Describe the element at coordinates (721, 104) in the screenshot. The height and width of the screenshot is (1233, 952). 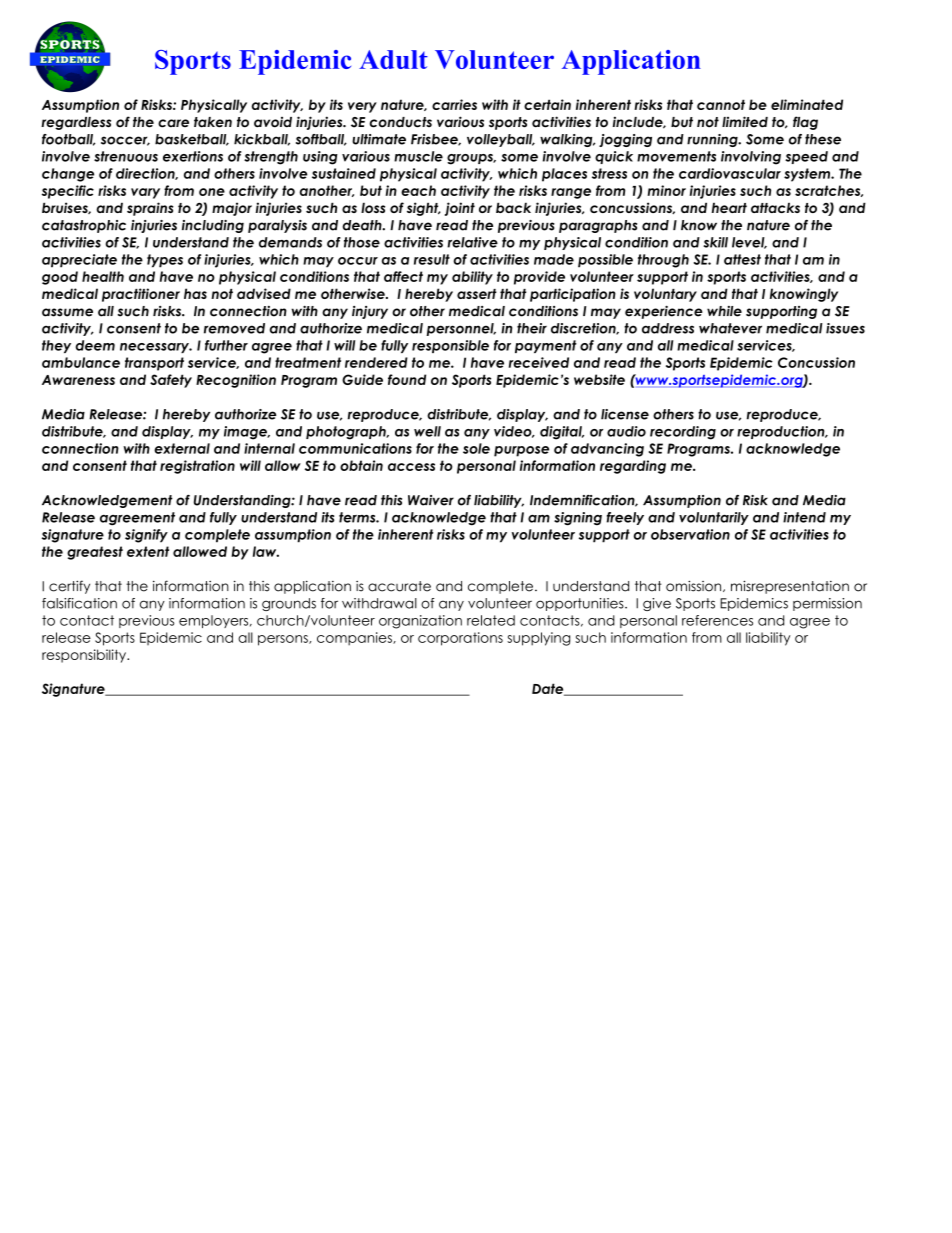
I see `cannot` at that location.
